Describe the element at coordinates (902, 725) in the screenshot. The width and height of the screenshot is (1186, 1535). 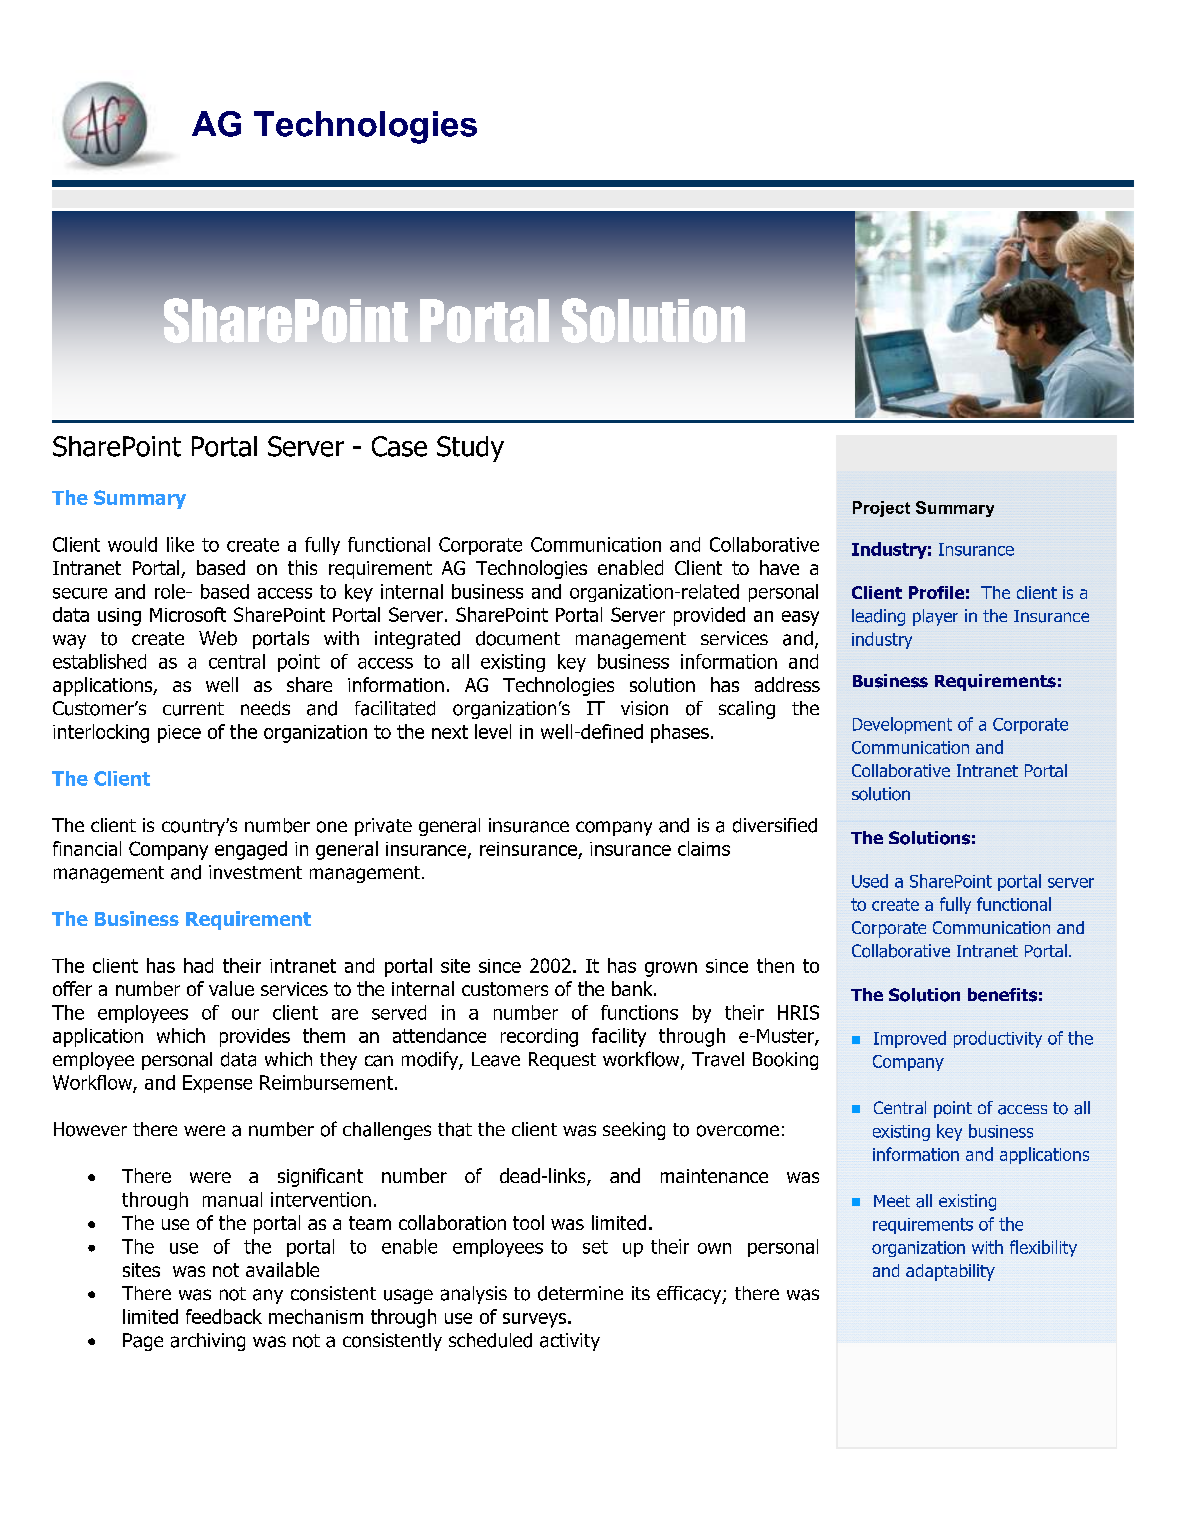
I see `Development` at that location.
